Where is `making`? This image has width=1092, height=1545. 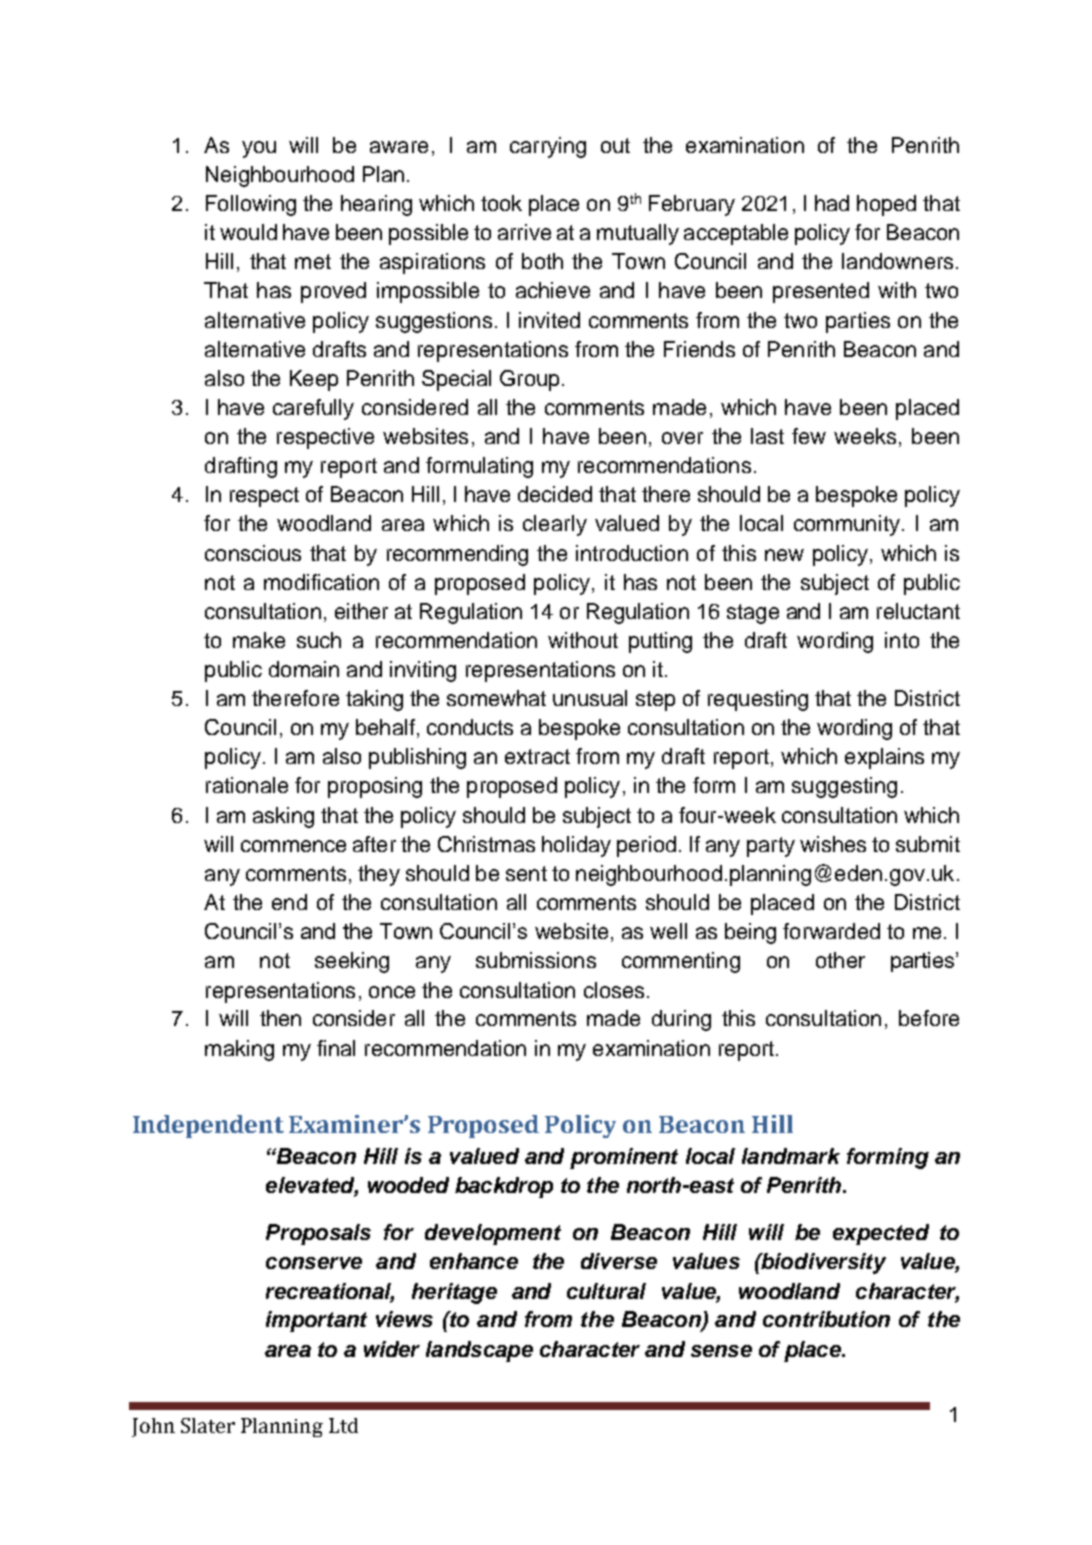 making is located at coordinates (239, 1050).
